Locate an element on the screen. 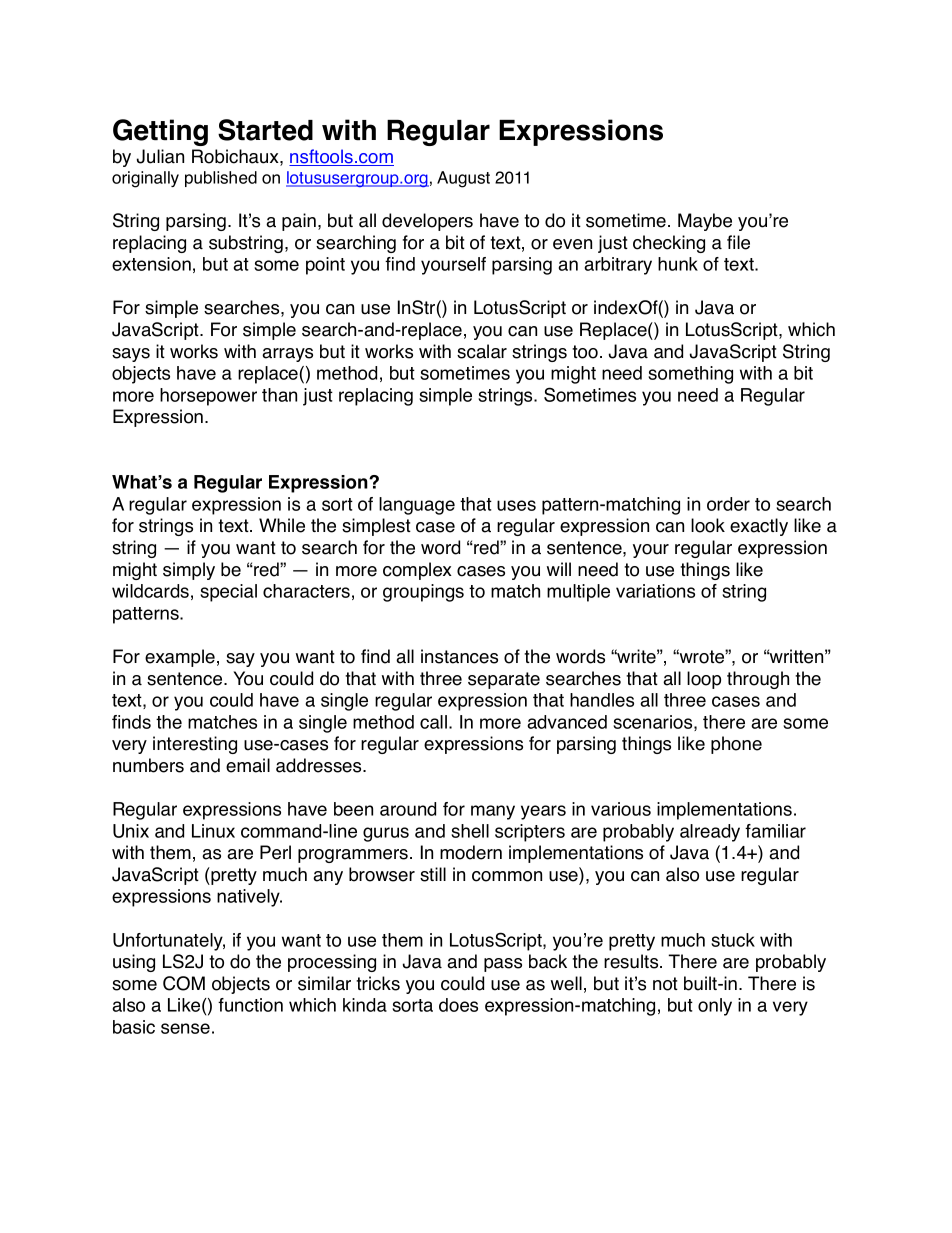 The height and width of the screenshot is (1233, 952). groupings is located at coordinates (423, 593).
